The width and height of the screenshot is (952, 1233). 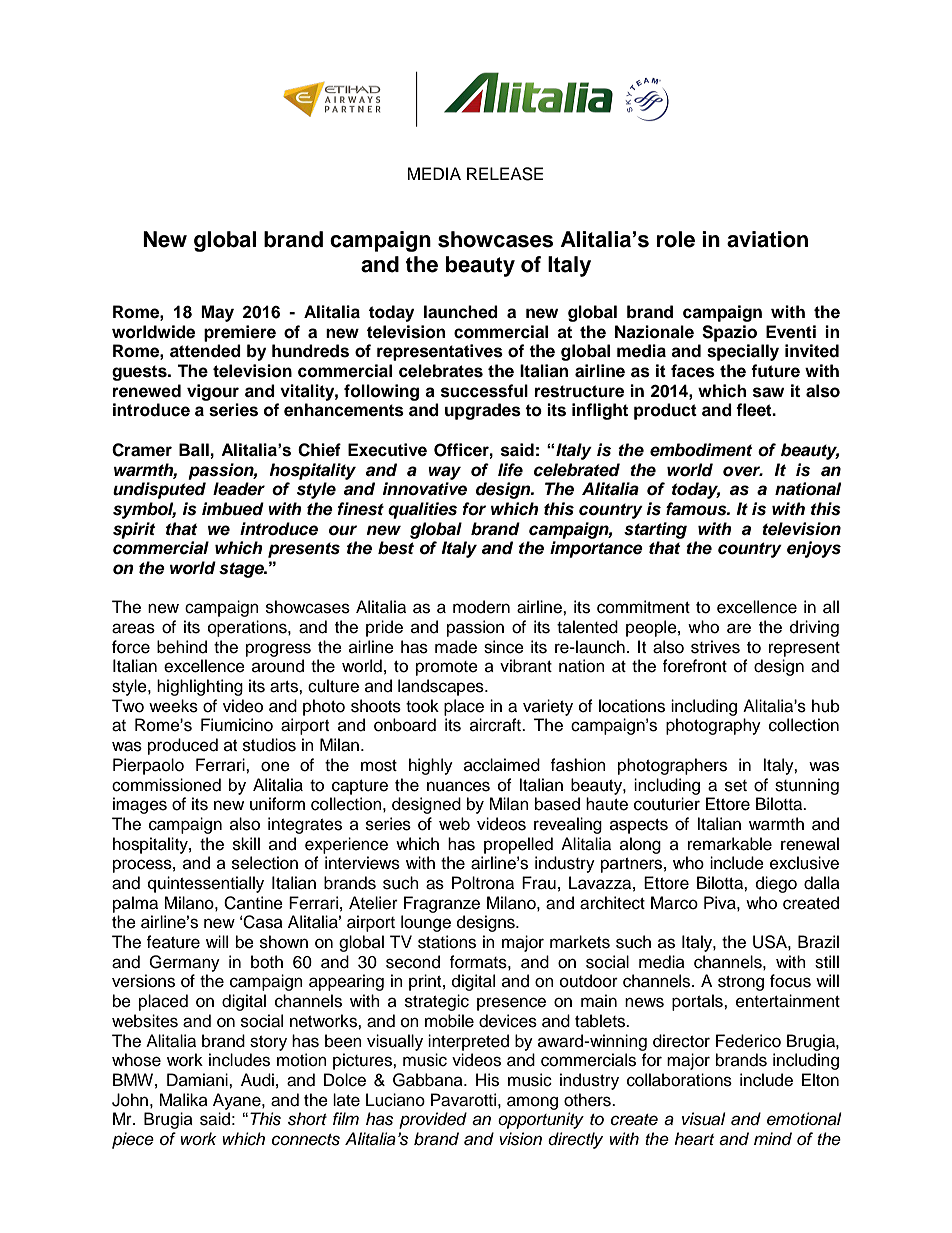 I want to click on May, so click(x=217, y=313).
